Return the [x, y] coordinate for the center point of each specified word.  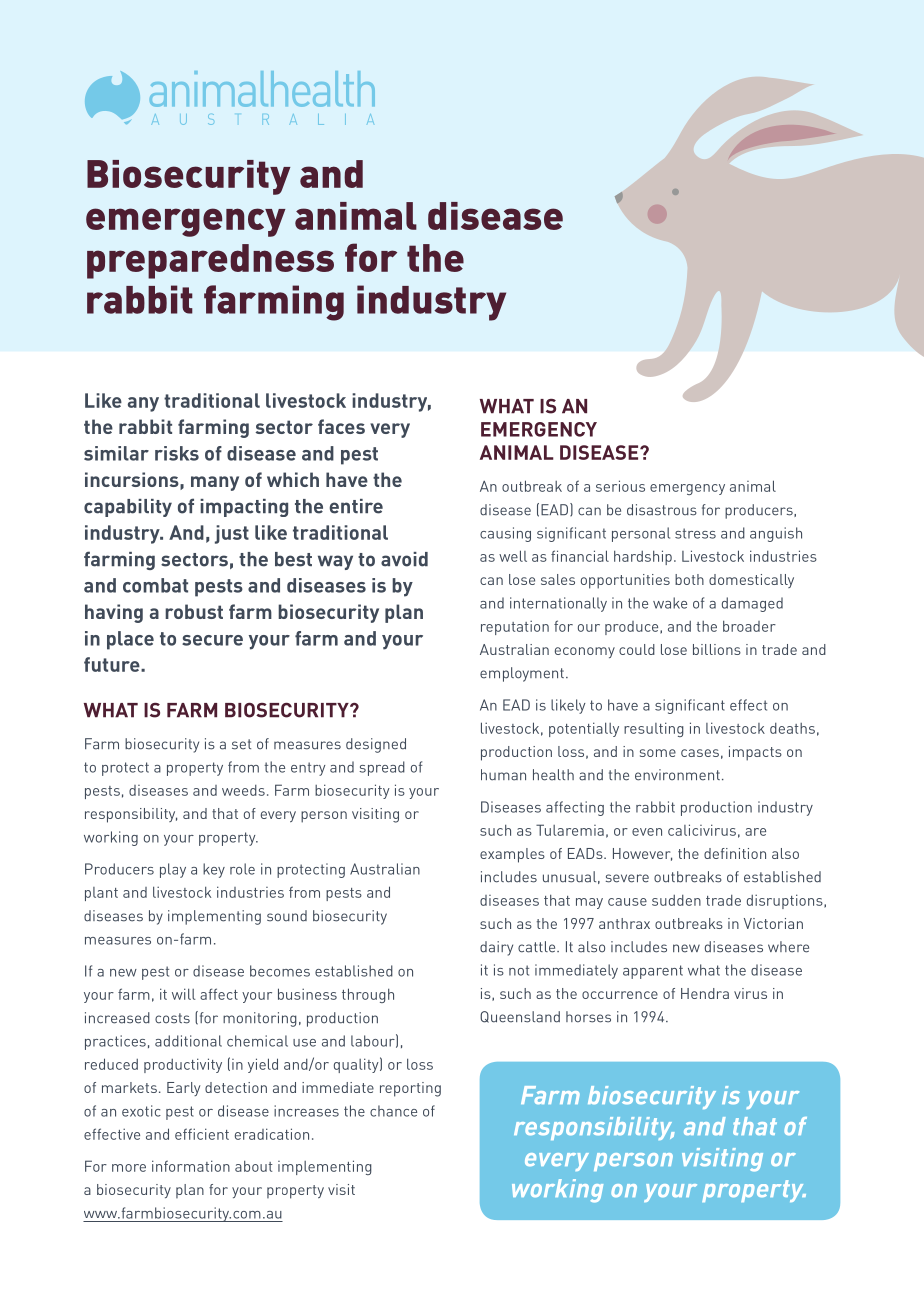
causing [505, 534]
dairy [496, 948]
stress [695, 533]
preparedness [210, 261]
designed [376, 745]
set [241, 744]
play [173, 870]
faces [341, 426]
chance [393, 1111]
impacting [244, 508]
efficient [202, 1134]
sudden [676, 900]
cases [700, 753]
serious [620, 486]
